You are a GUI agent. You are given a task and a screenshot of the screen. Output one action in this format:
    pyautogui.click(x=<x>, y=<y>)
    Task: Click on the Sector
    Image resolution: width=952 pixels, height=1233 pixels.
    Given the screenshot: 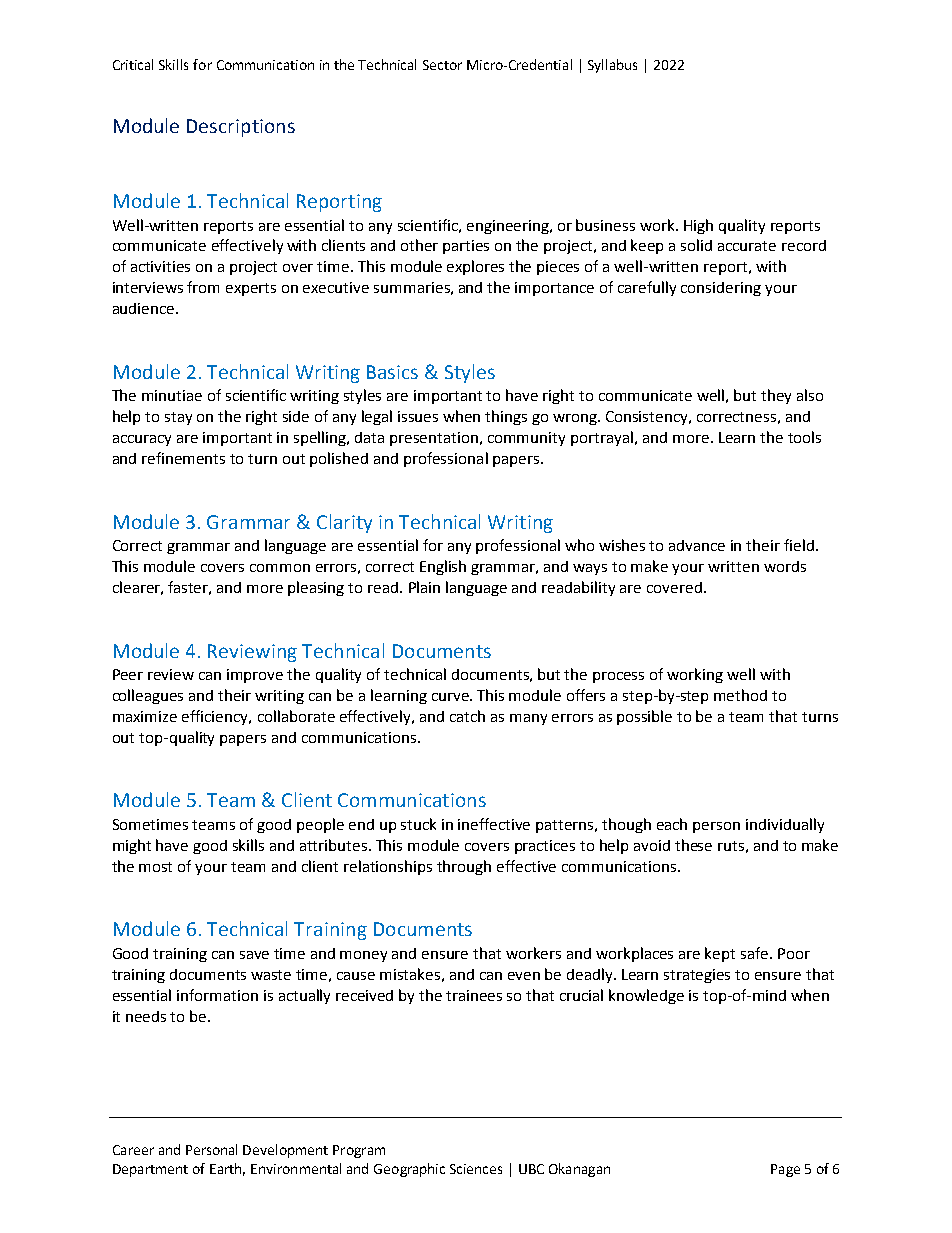 What is the action you would take?
    pyautogui.click(x=442, y=65)
